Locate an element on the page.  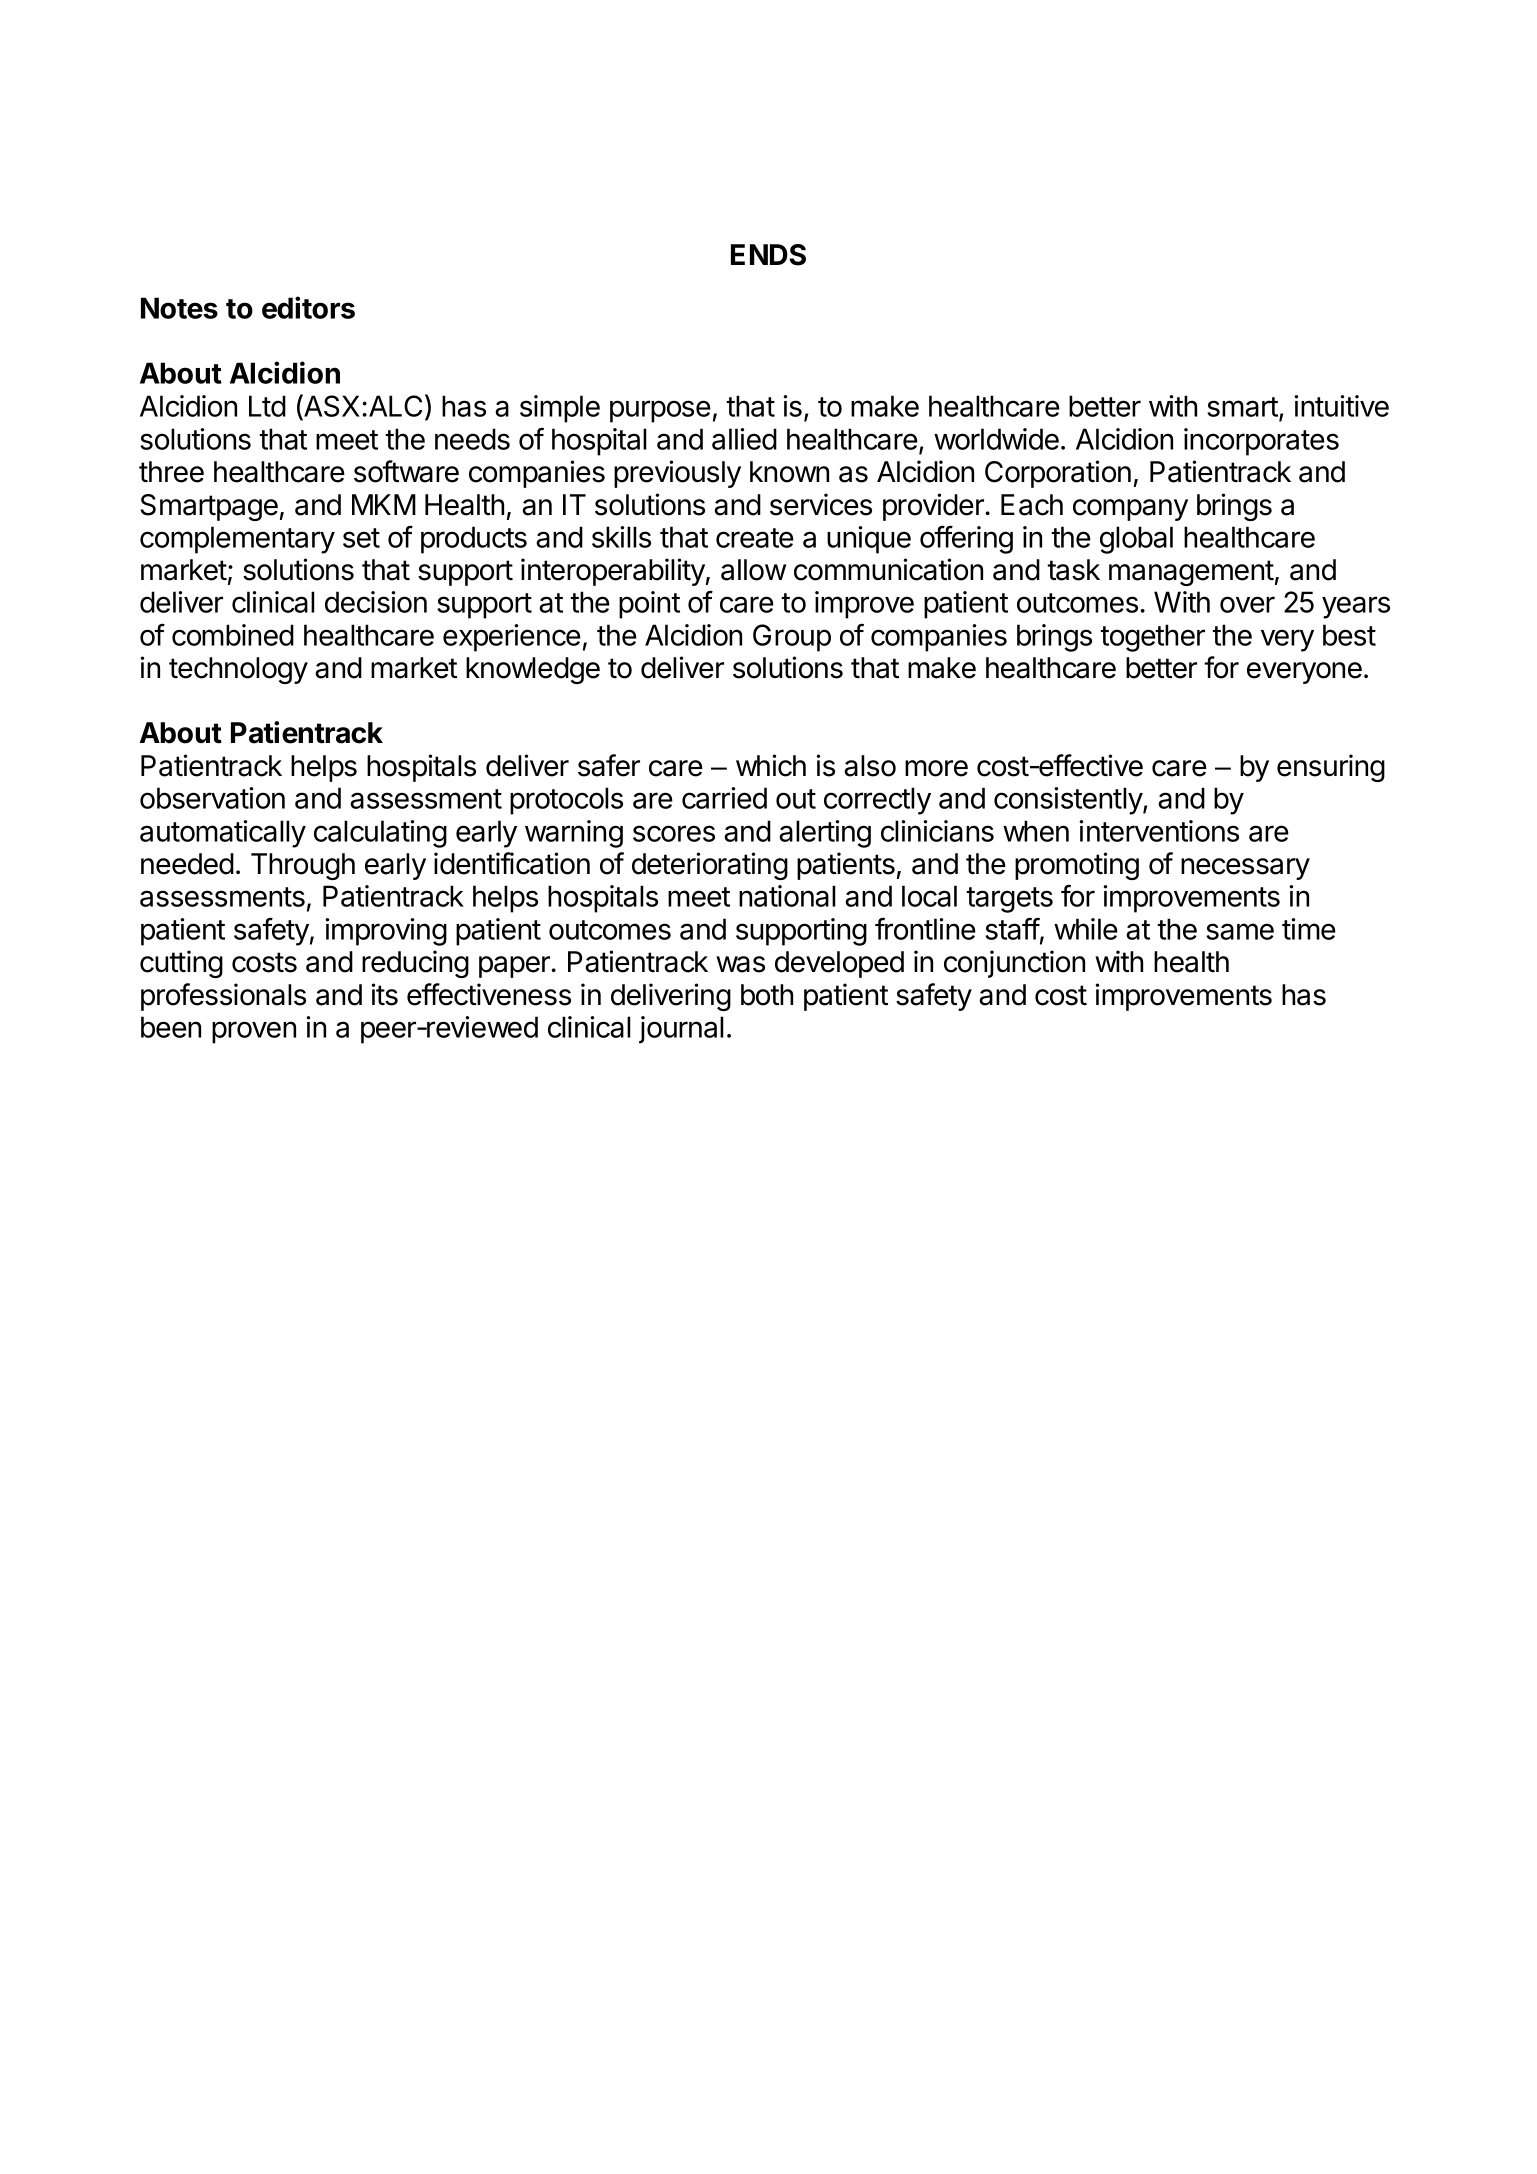
editors is located at coordinates (308, 307).
